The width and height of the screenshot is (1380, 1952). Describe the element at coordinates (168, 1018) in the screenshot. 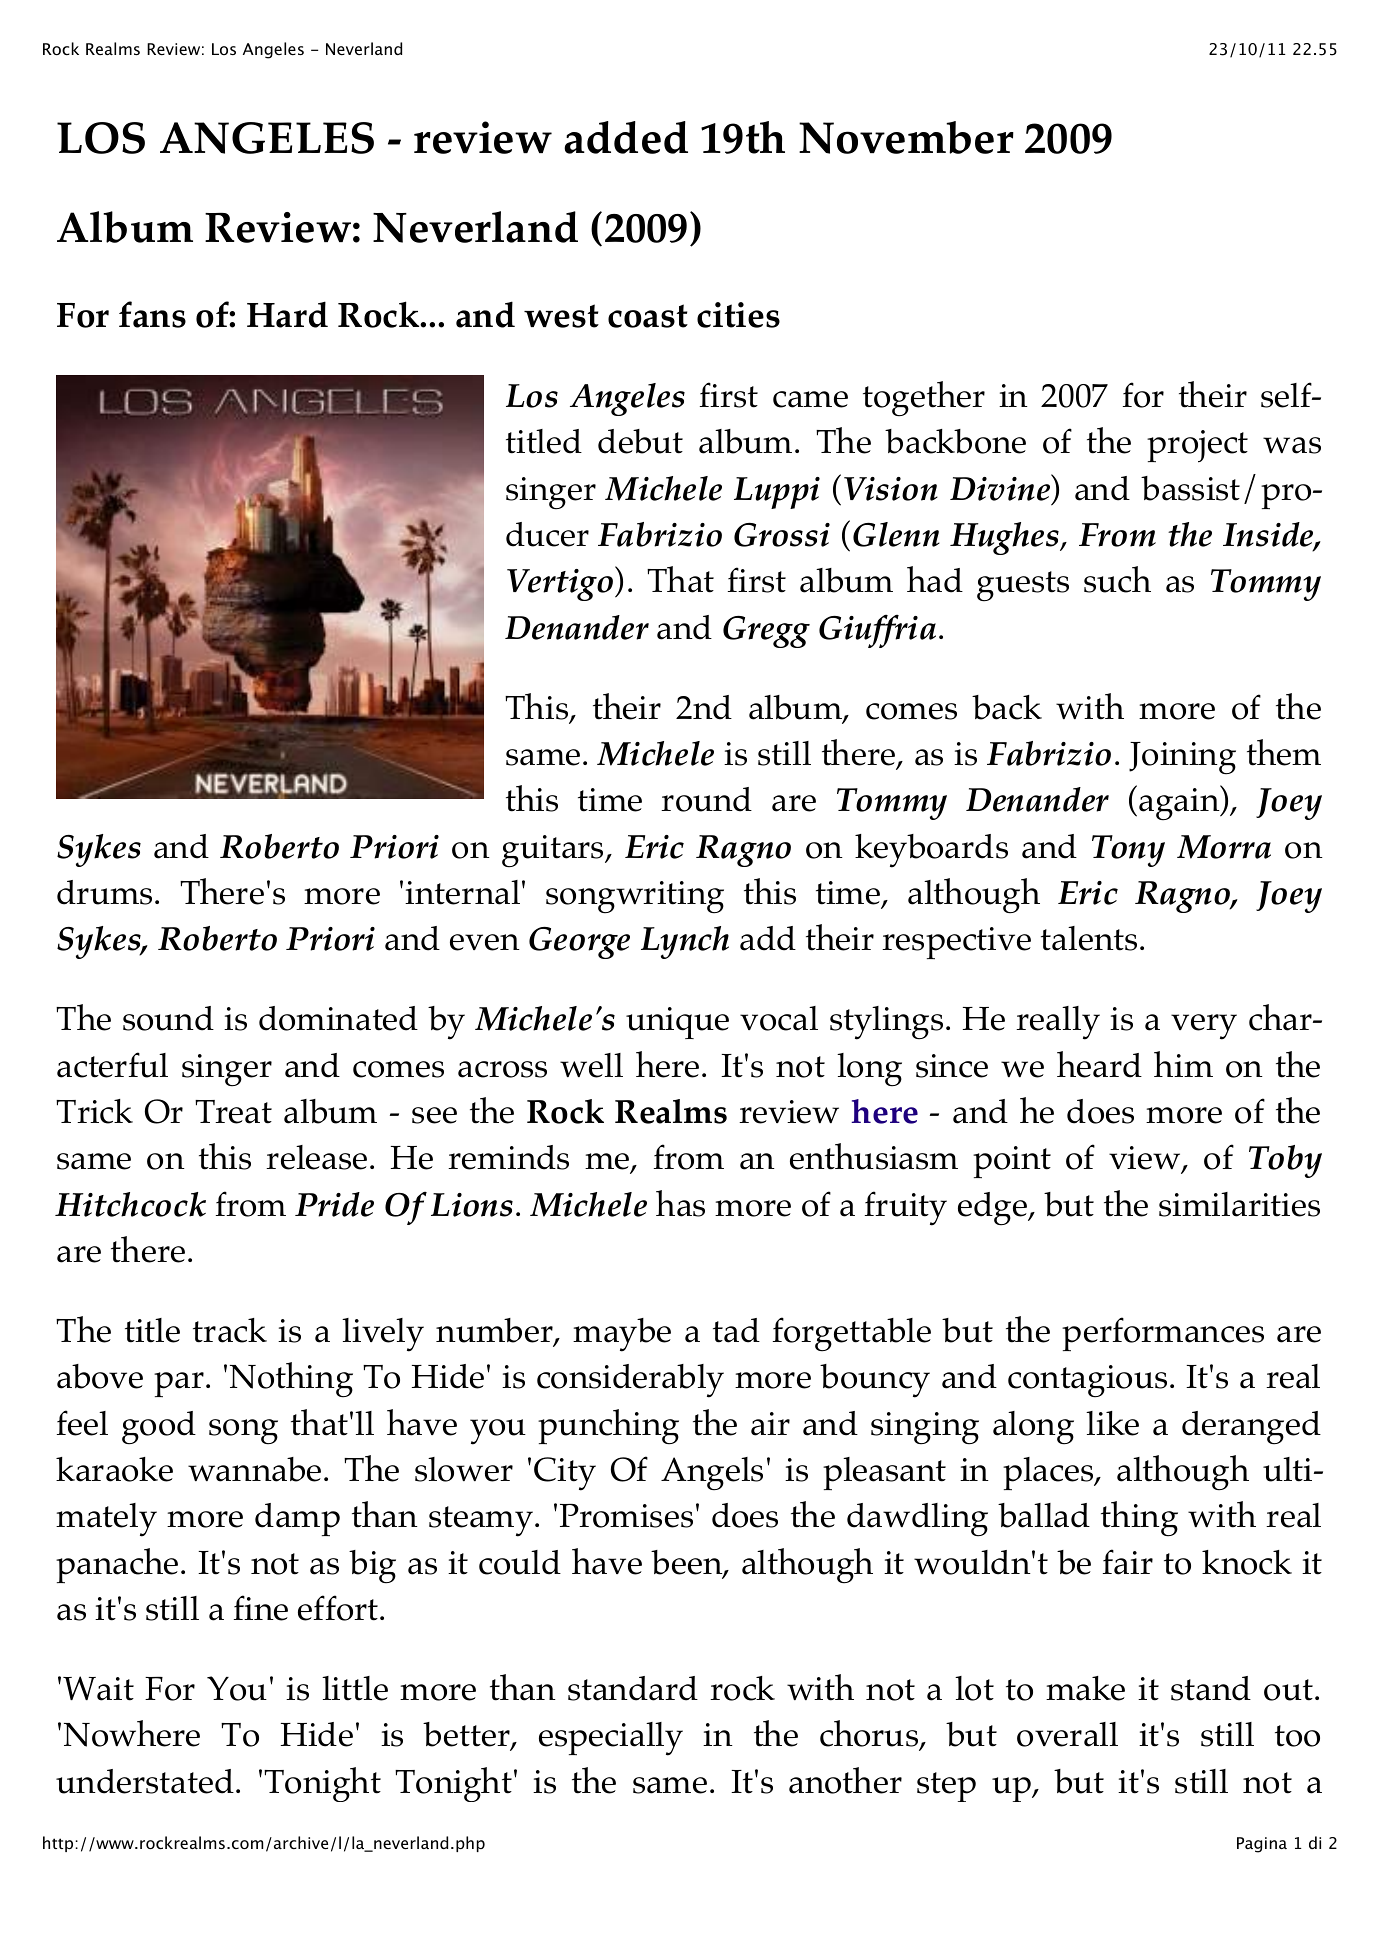

I see `sound` at that location.
